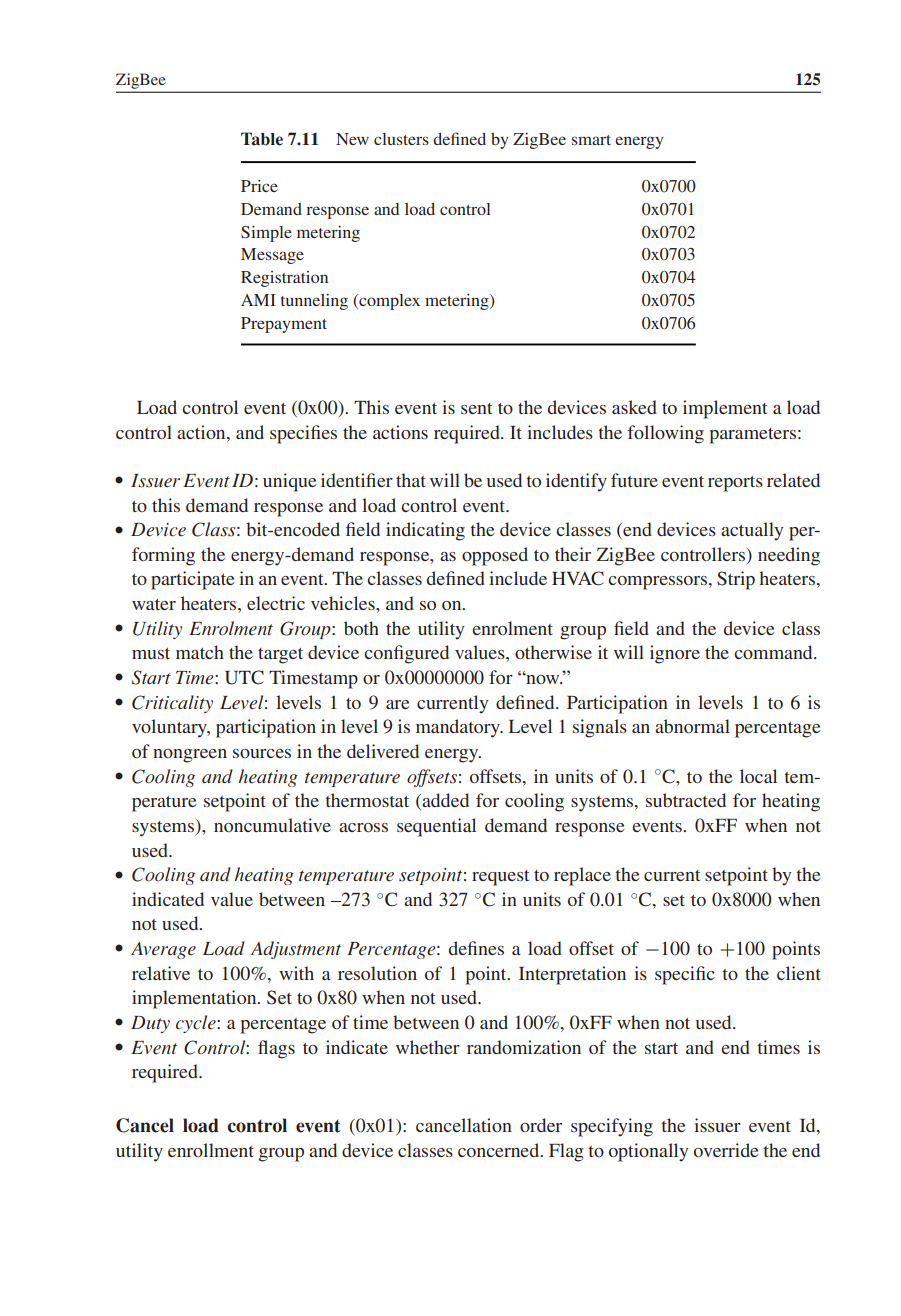 The image size is (901, 1316). Describe the element at coordinates (259, 186) in the page. I see `Price` at that location.
